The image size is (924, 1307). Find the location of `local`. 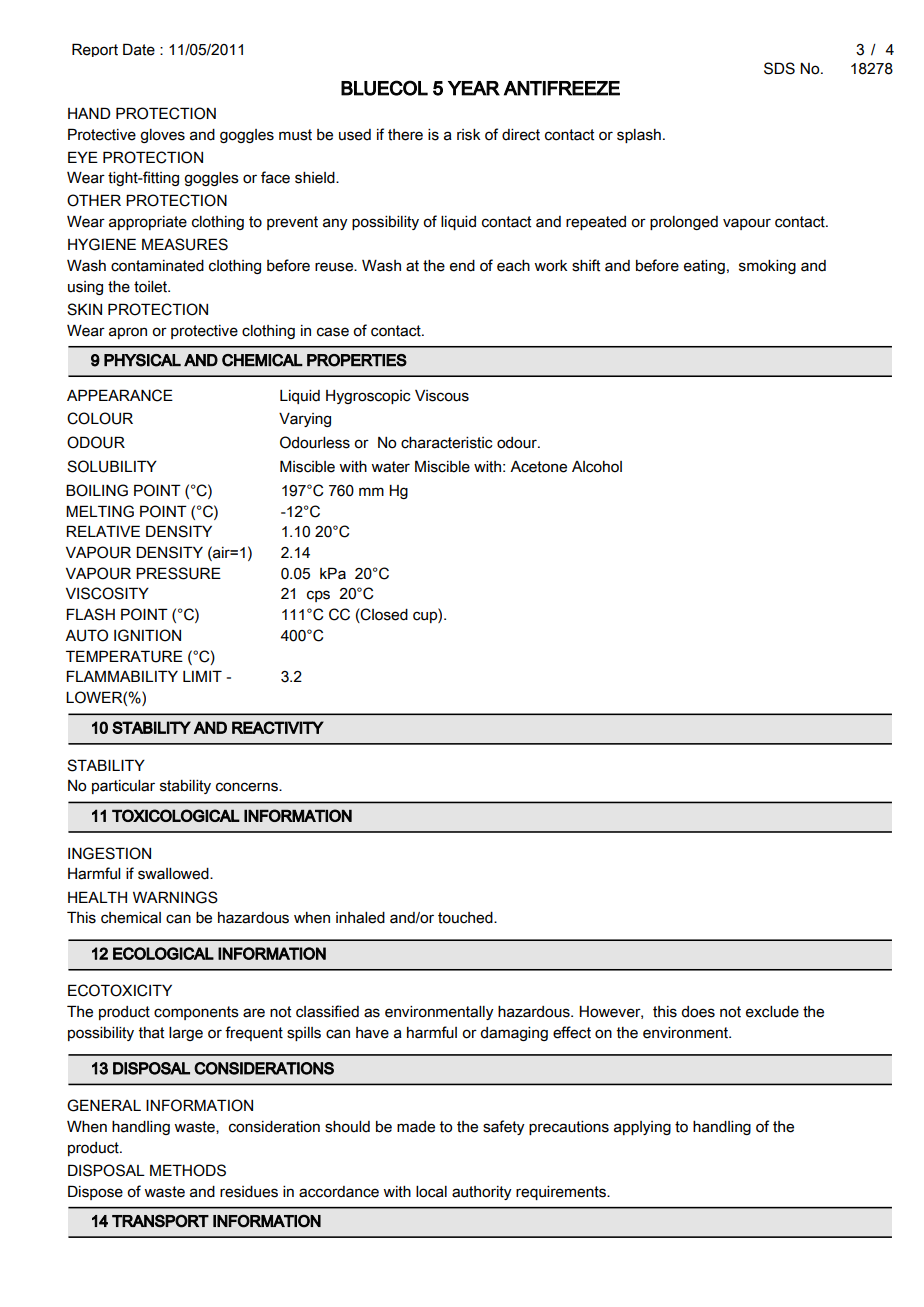

local is located at coordinates (431, 1192).
